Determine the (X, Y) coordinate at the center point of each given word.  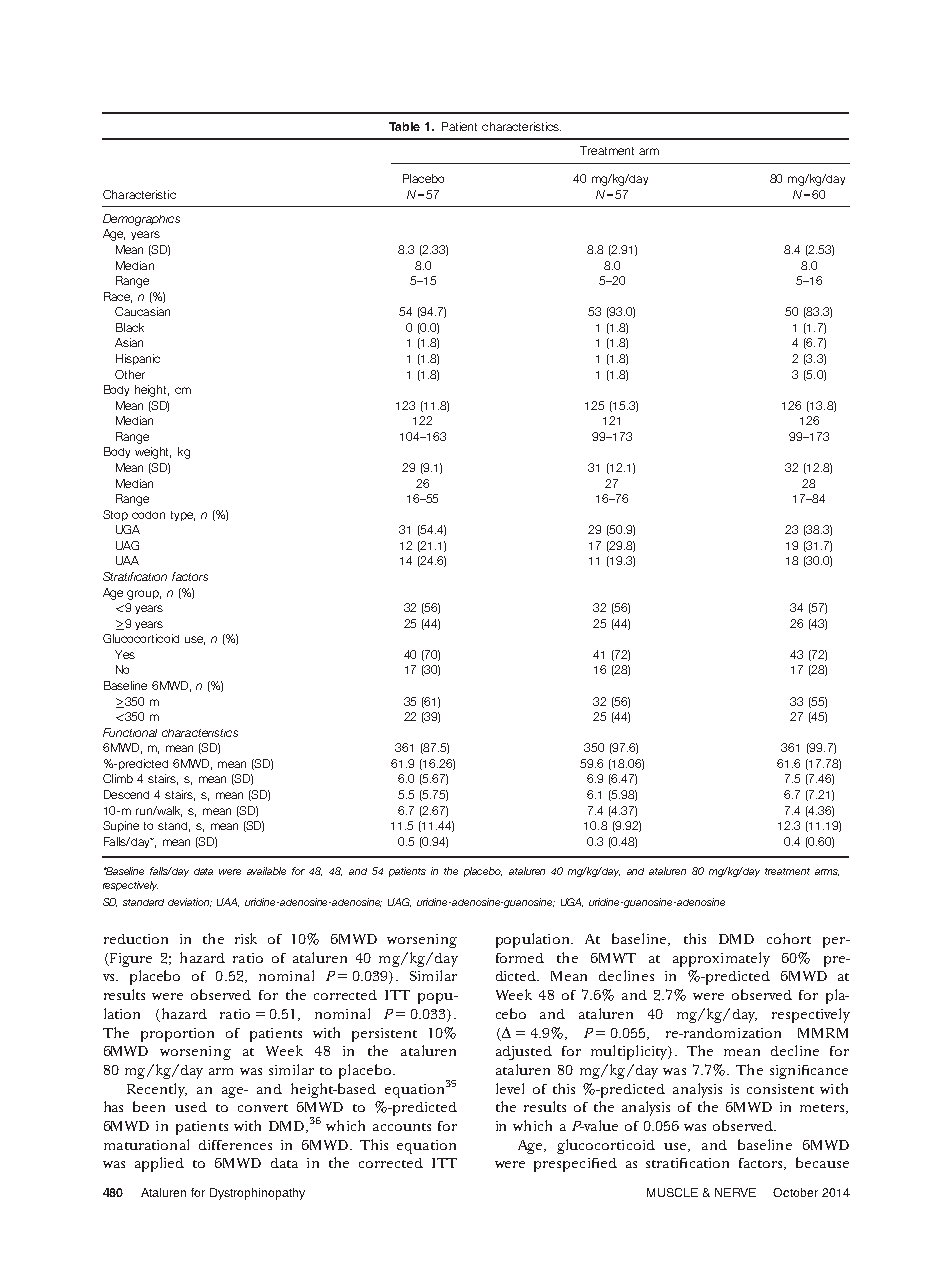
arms (827, 872)
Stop (115, 515)
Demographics (141, 220)
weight (153, 453)
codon (148, 515)
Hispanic (138, 359)
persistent (384, 1035)
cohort (789, 938)
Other (130, 374)
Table (404, 126)
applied (159, 1164)
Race (118, 297)
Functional (130, 732)
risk (246, 938)
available (266, 871)
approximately (721, 959)
